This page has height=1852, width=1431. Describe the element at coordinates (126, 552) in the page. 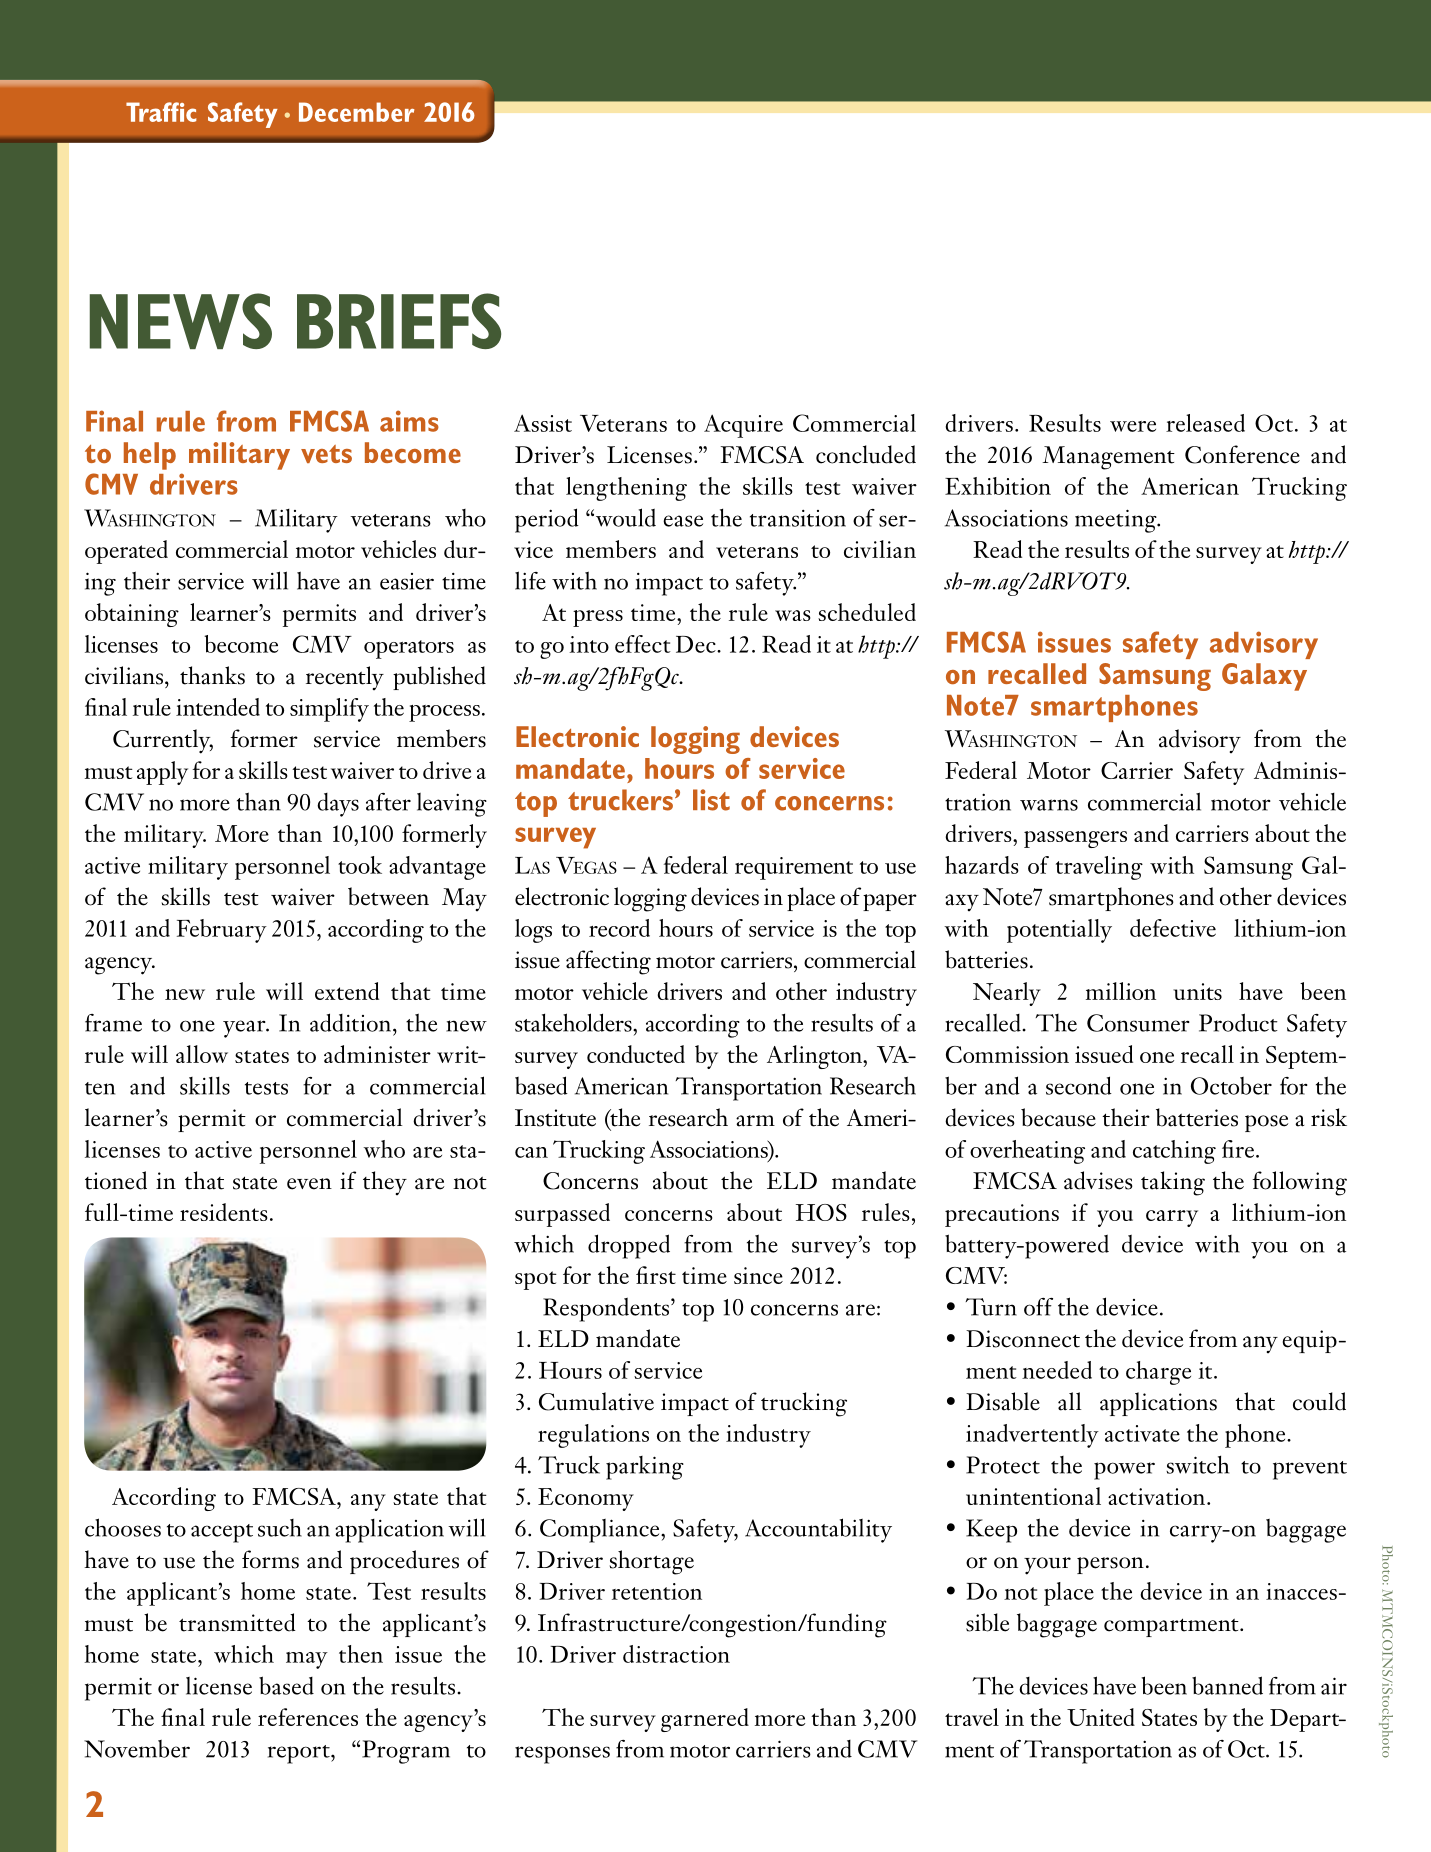

I see `operated` at that location.
